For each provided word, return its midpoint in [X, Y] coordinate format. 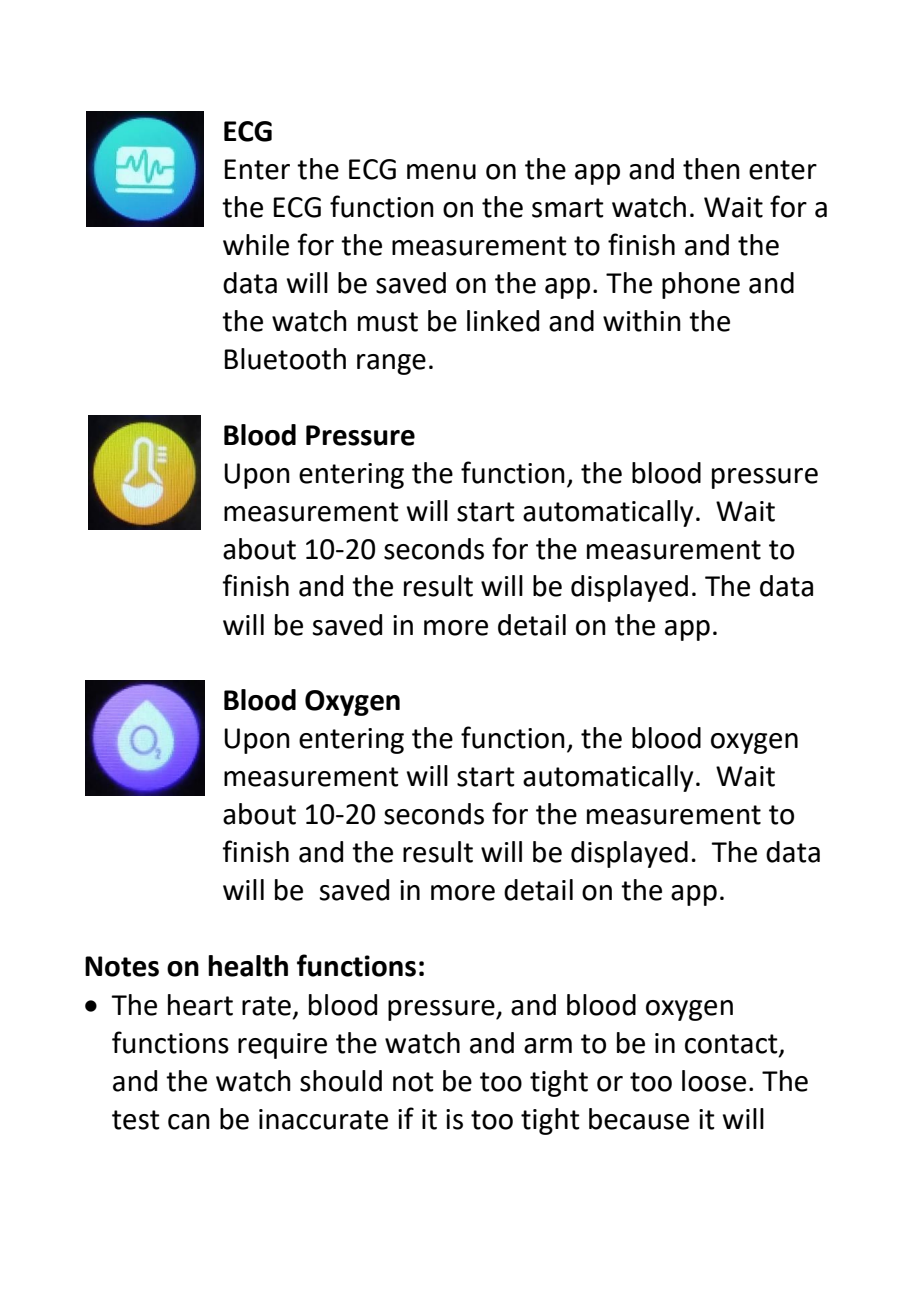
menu [441, 172]
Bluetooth [285, 359]
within [642, 321]
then [711, 169]
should [341, 1081]
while [256, 245]
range [391, 364]
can [189, 1122]
